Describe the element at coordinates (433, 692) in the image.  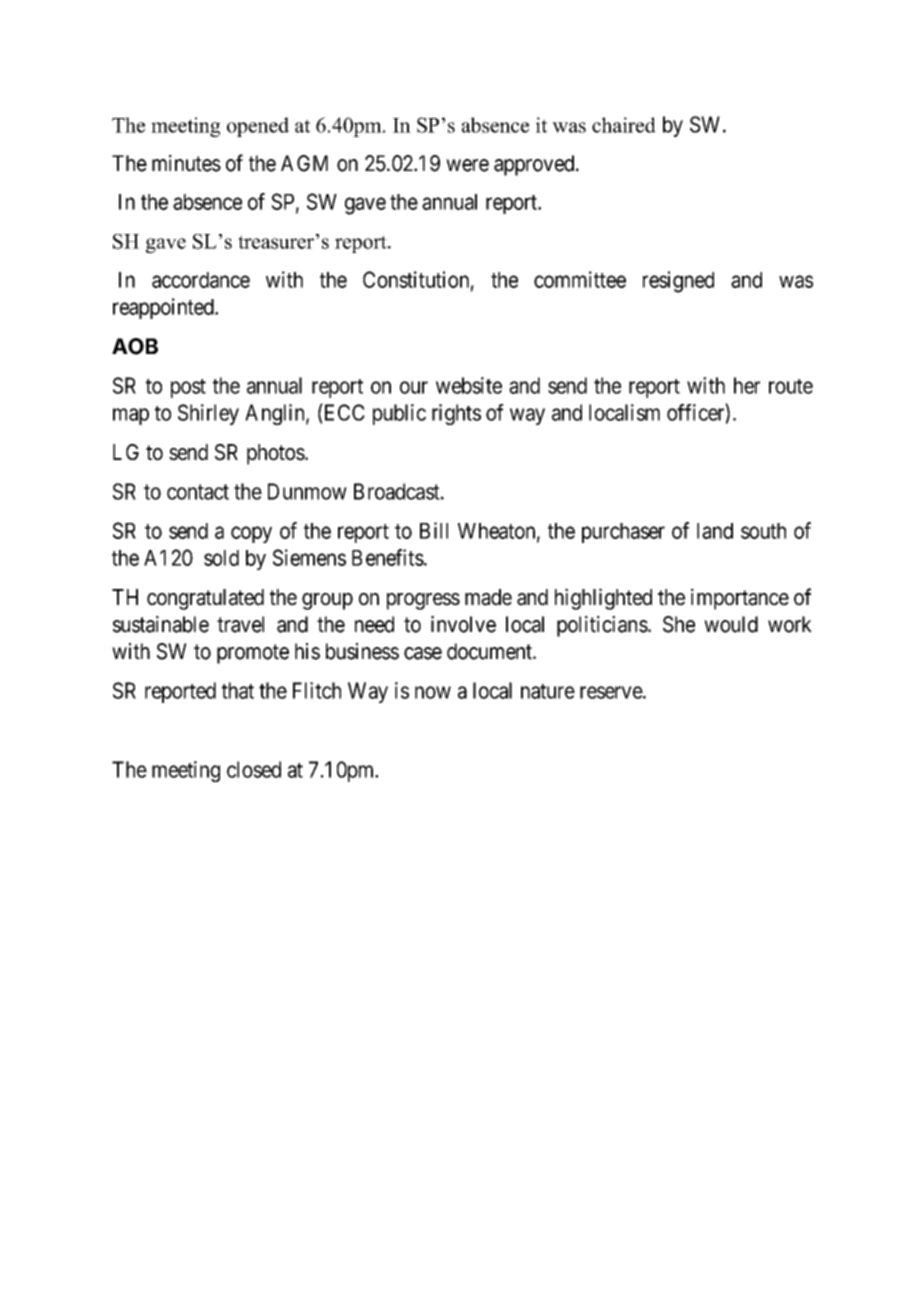
I see `now` at that location.
